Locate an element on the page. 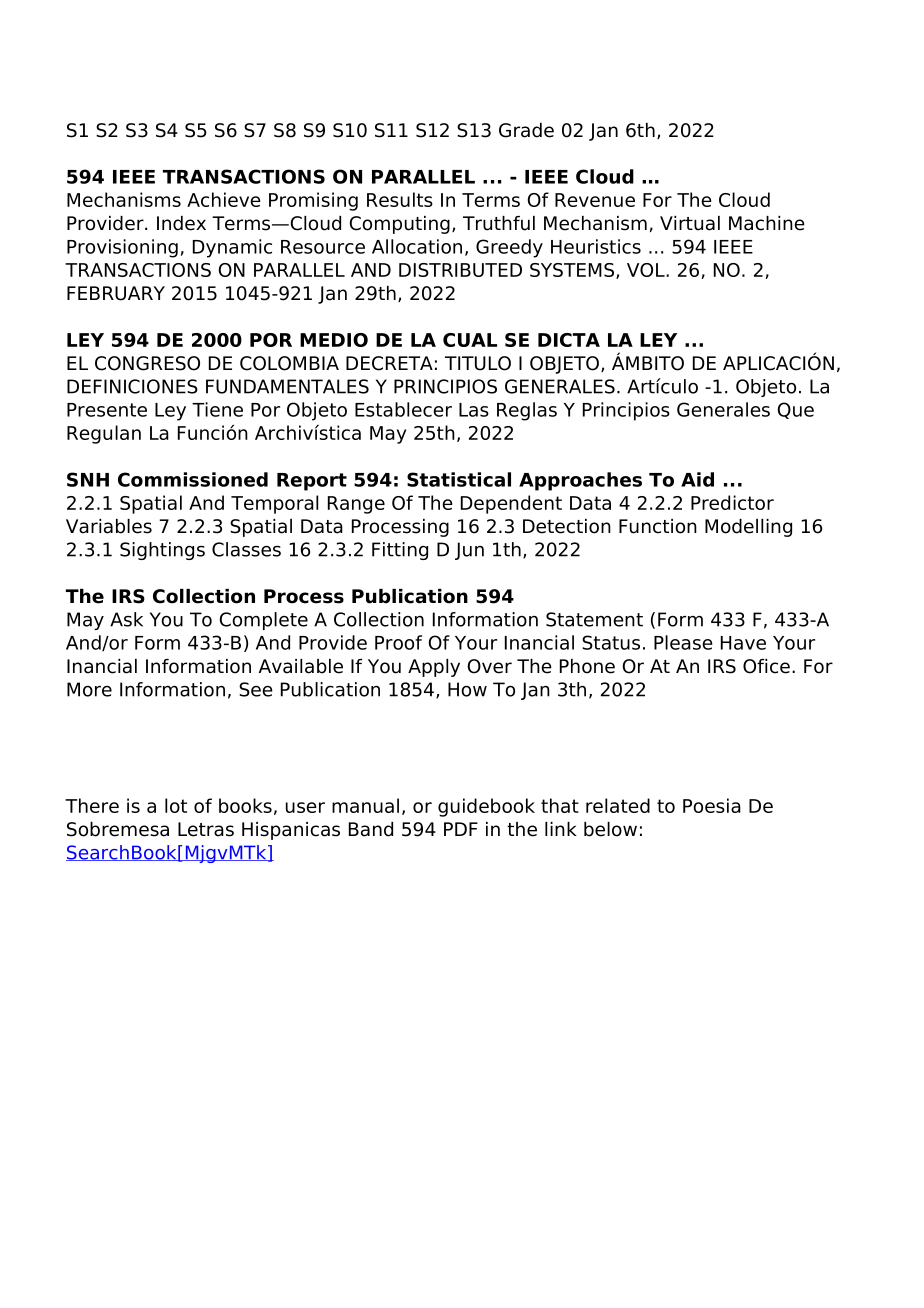 The width and height of the document is (924, 1308). Modelling is located at coordinates (748, 528).
